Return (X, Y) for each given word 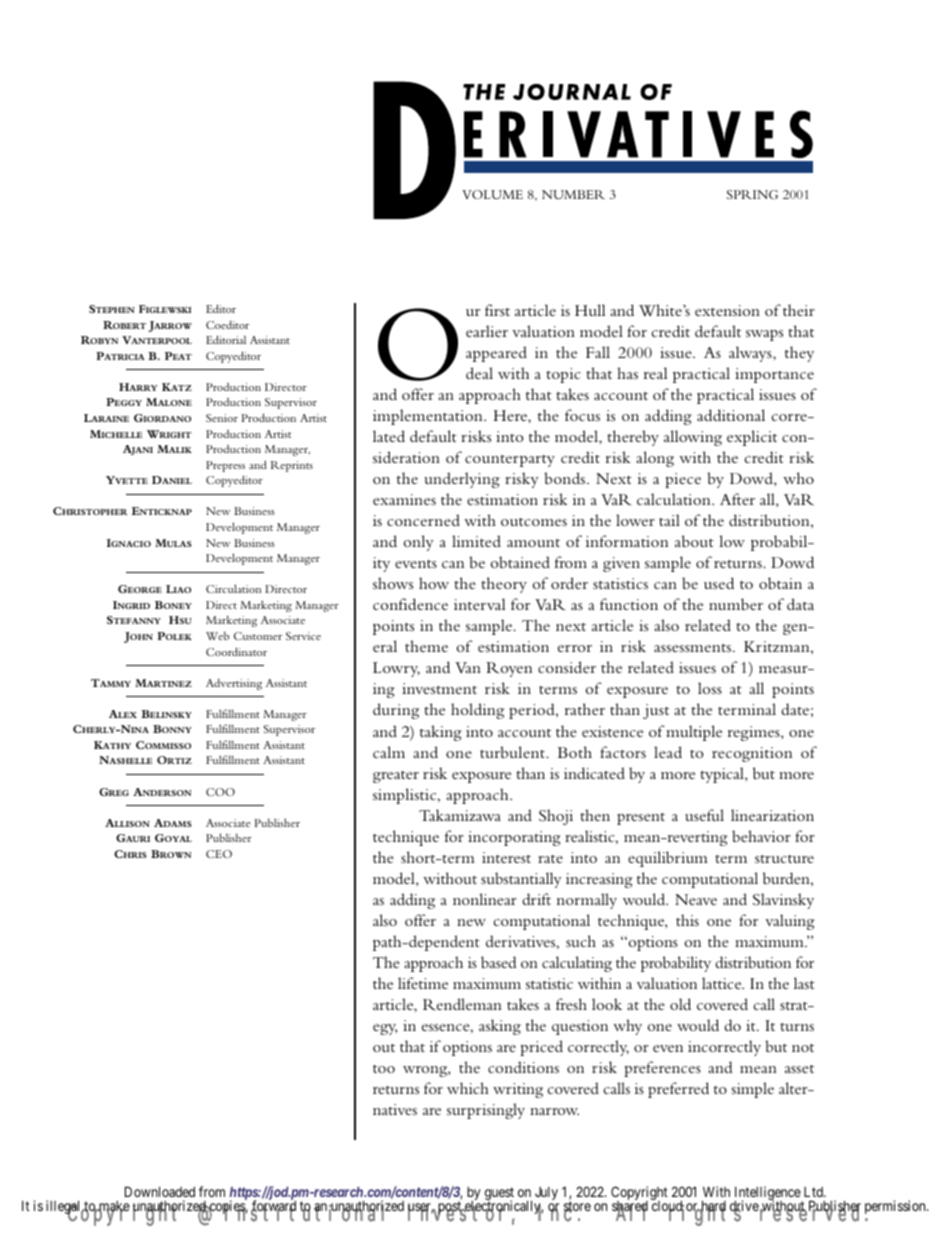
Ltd (814, 1192)
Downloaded (160, 1191)
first (497, 310)
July (546, 1193)
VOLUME (492, 194)
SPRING (752, 194)
